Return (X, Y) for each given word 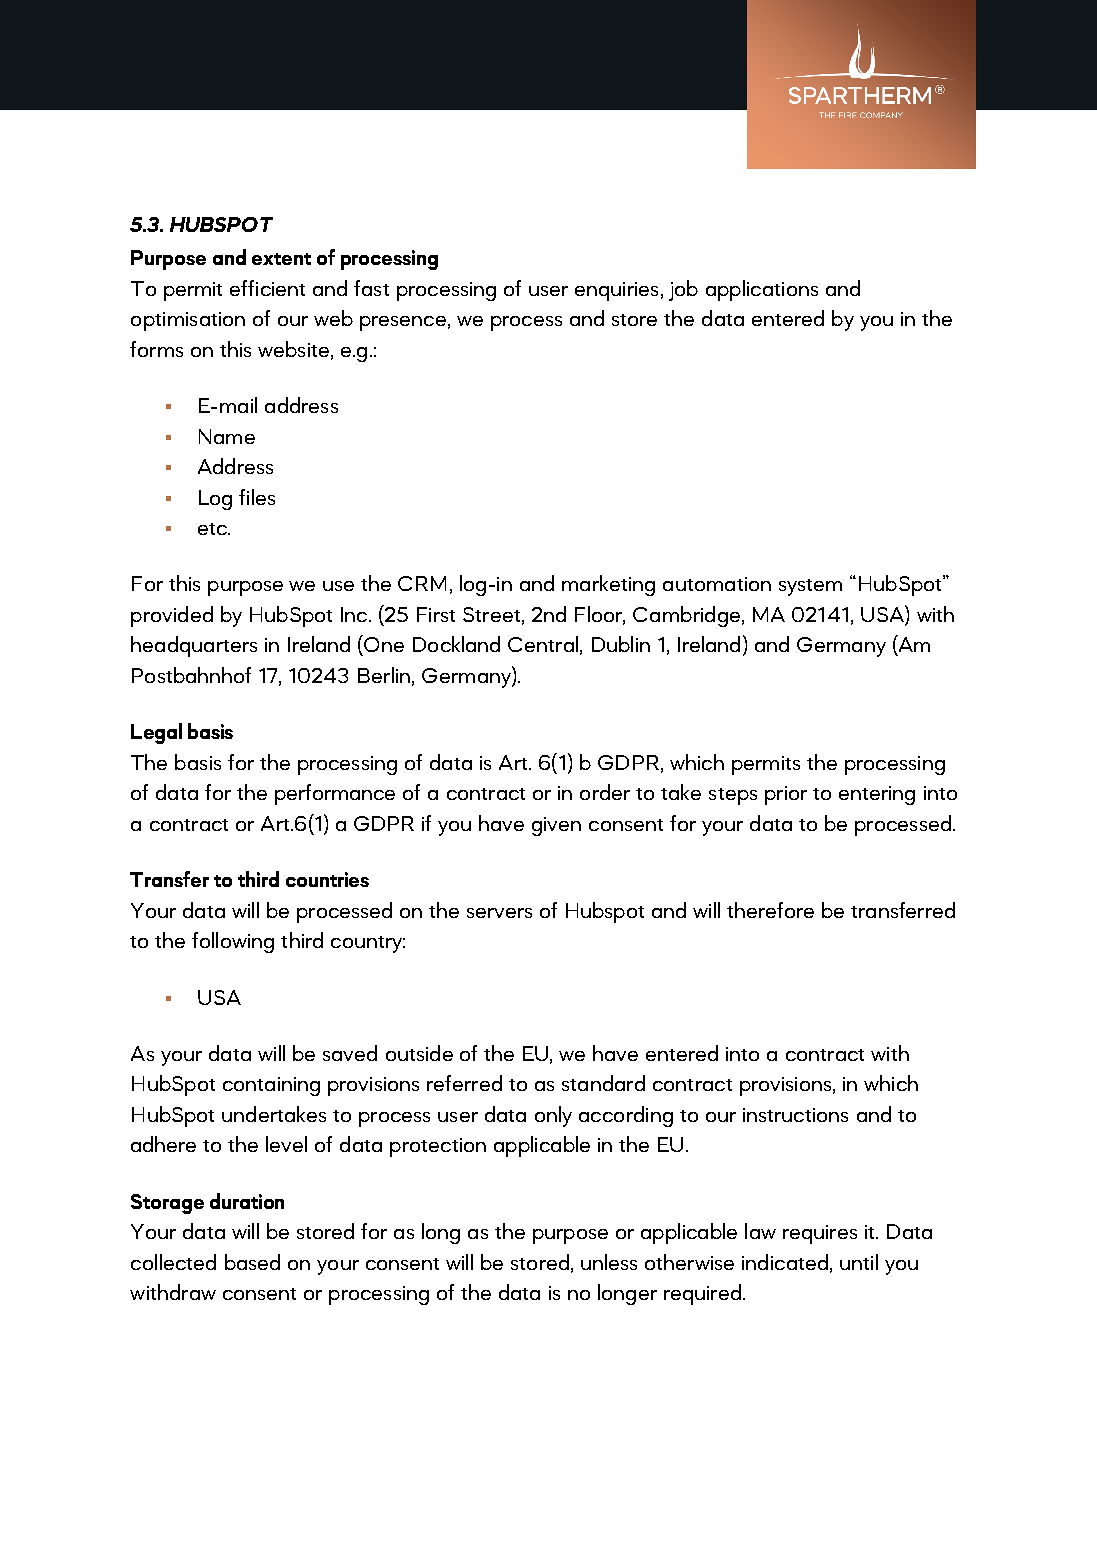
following (233, 942)
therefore (770, 910)
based (252, 1262)
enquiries (616, 291)
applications (762, 290)
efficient (267, 288)
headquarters (194, 646)
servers (499, 913)
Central (543, 644)
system (810, 587)
